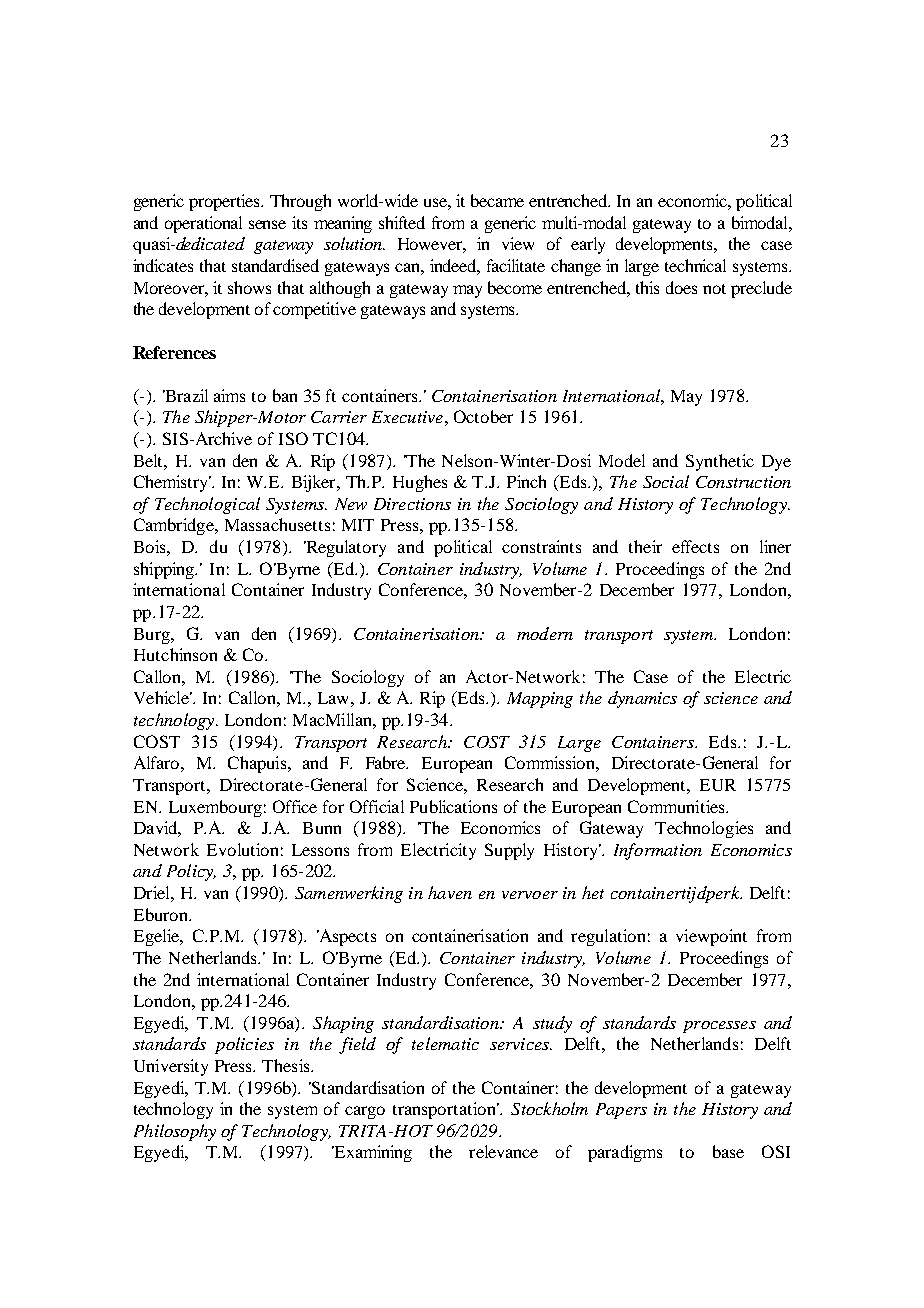 This screenshot has width=924, height=1308. Describe the element at coordinates (540, 700) in the screenshot. I see `Mapping` at that location.
